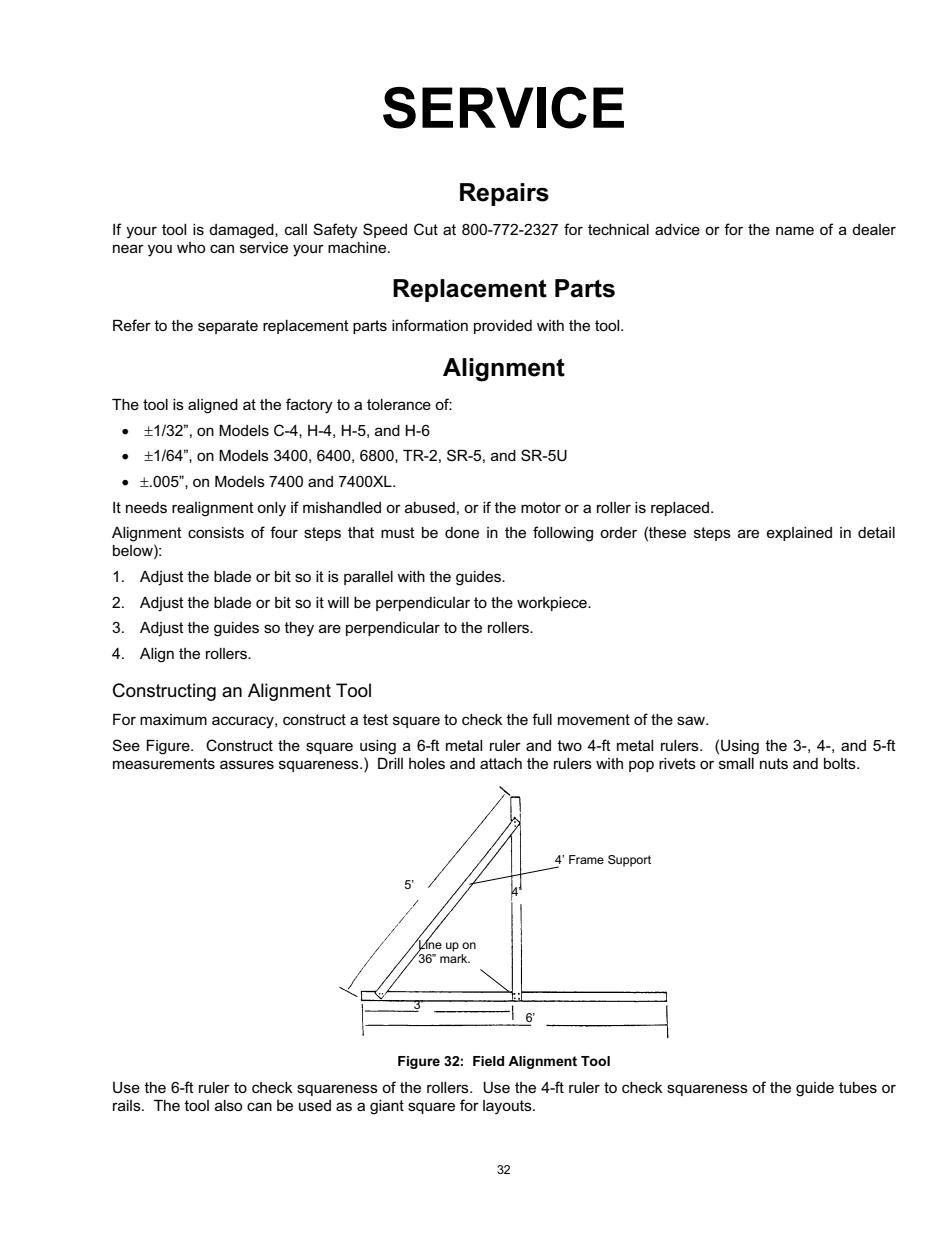 The width and height of the image is (952, 1233). I want to click on name, so click(795, 230).
